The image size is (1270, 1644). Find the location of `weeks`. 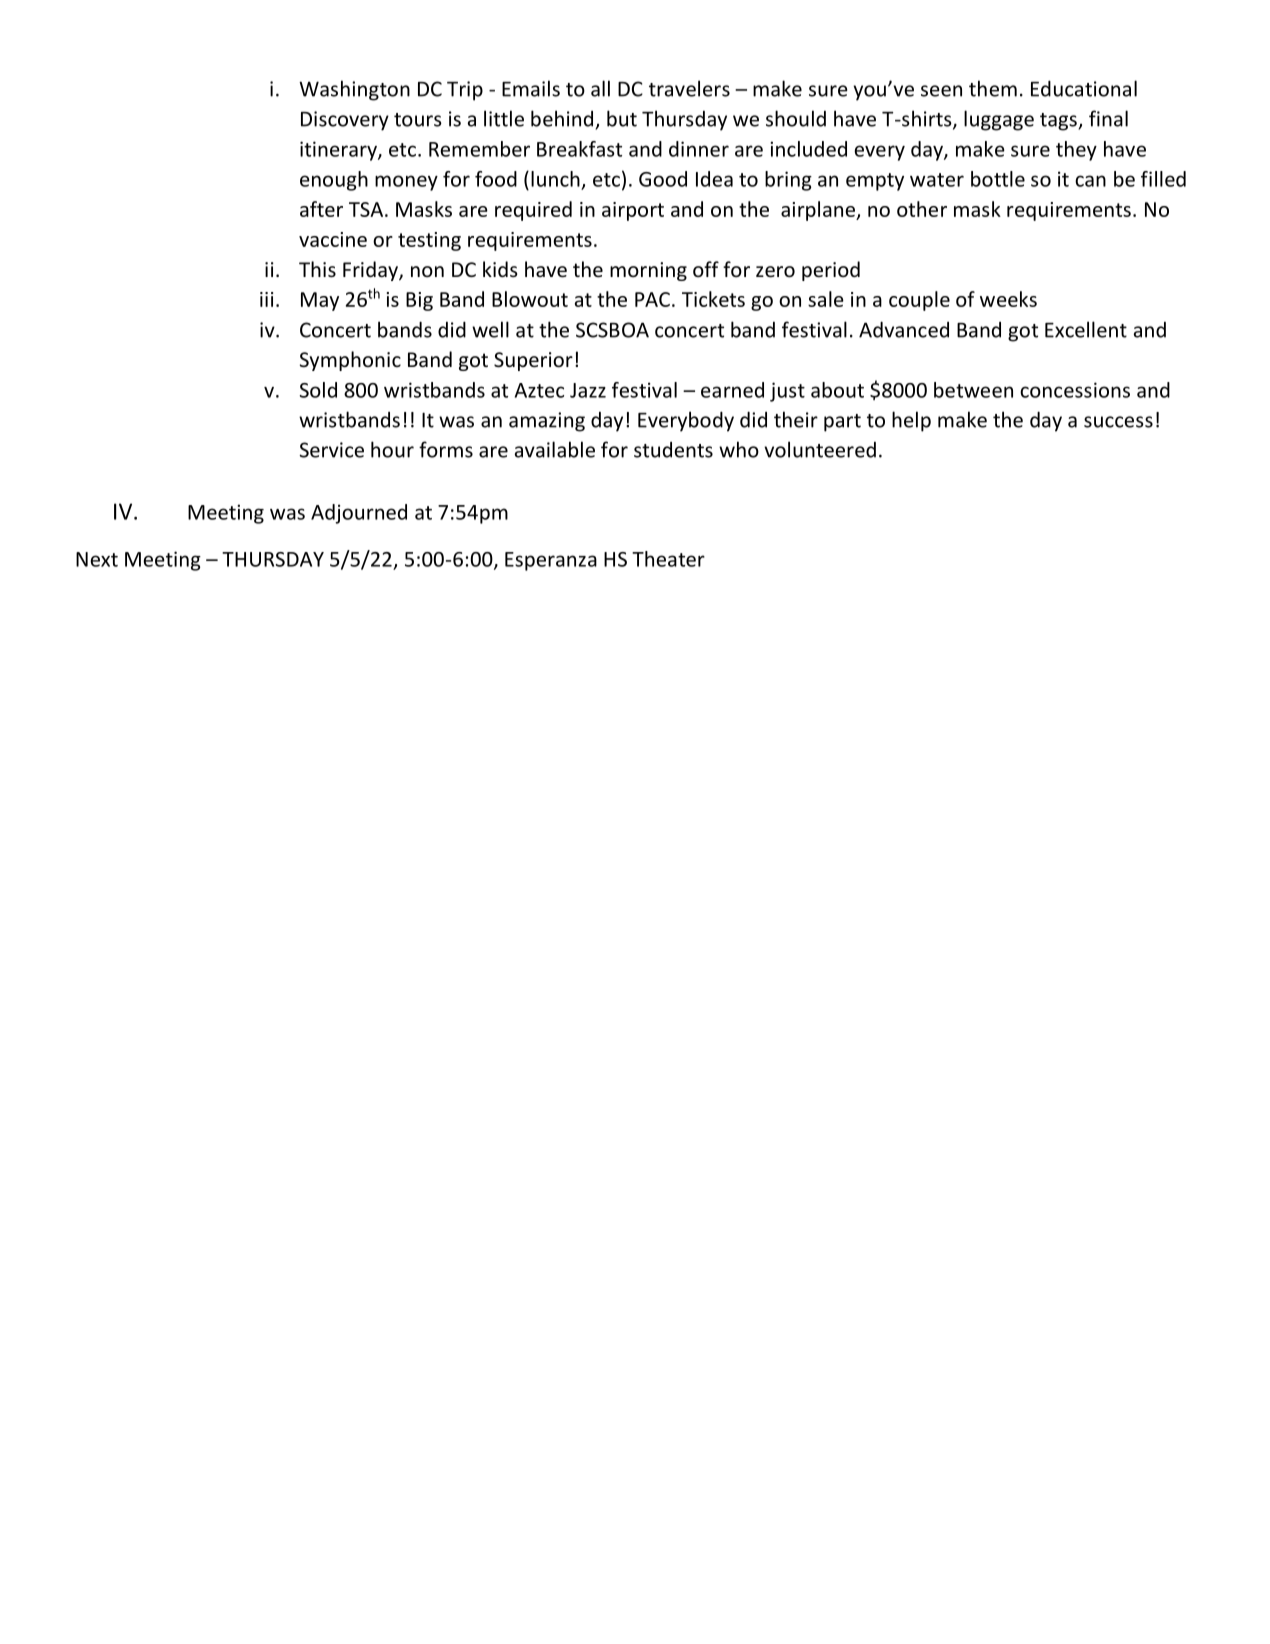

weeks is located at coordinates (1008, 299).
